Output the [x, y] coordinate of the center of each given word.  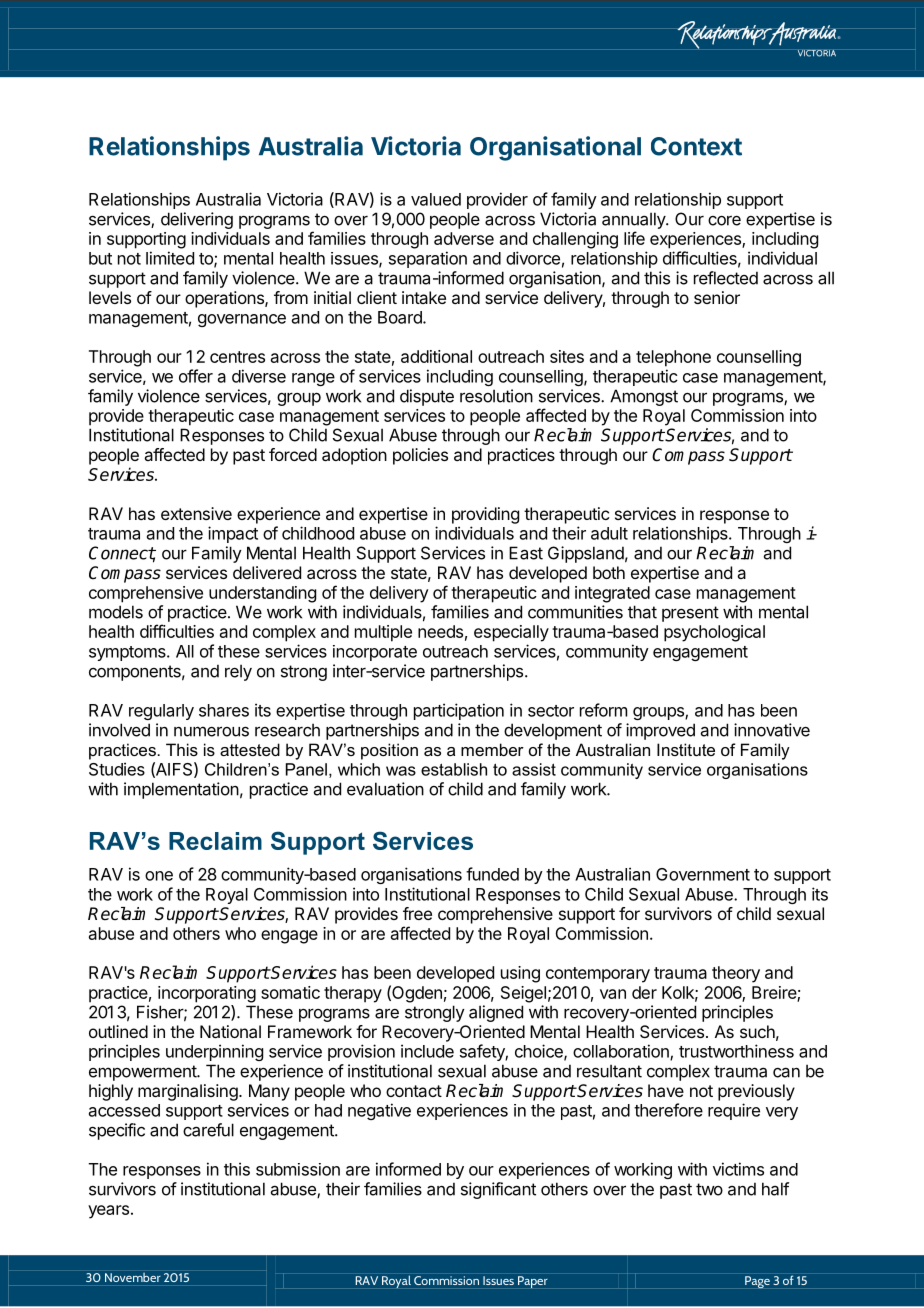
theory [736, 974]
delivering [197, 220]
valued [436, 199]
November [133, 1277]
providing [485, 515]
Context [696, 146]
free [417, 913]
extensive [196, 513]
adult [609, 533]
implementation [181, 790]
